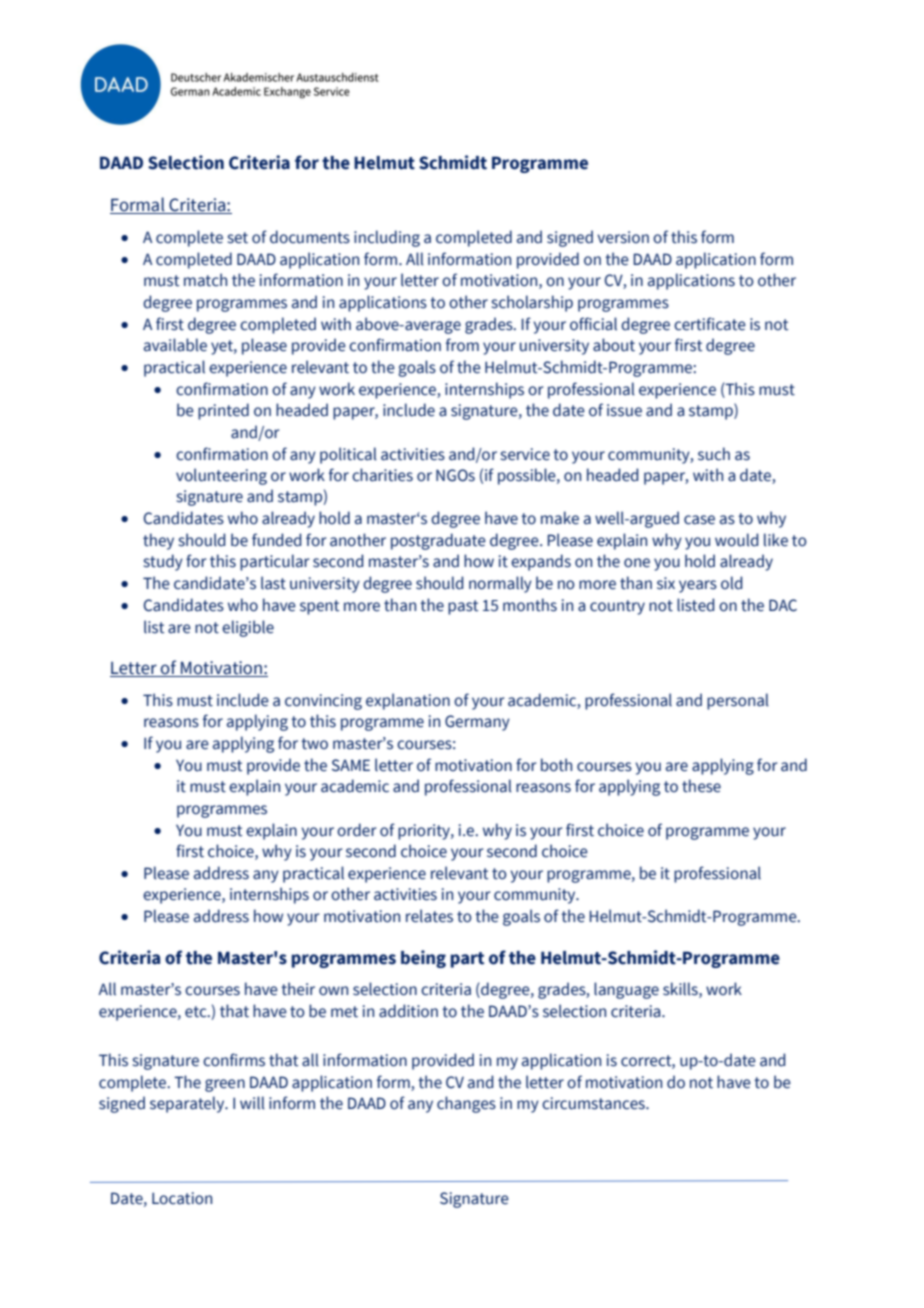 This screenshot has height=1308, width=924. What do you see at coordinates (205, 280) in the screenshot?
I see `match` at bounding box center [205, 280].
